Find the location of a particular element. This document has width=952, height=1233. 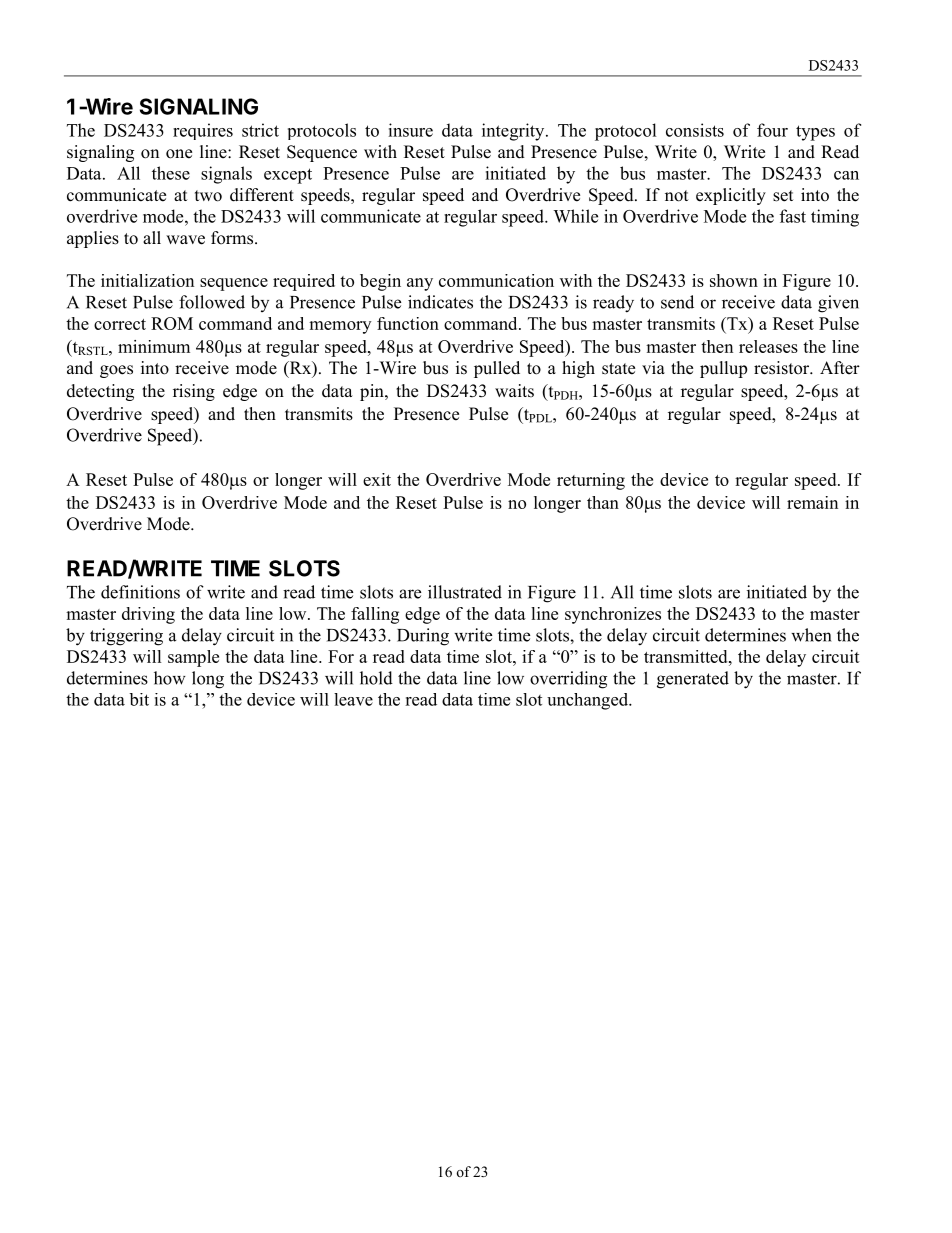

waits is located at coordinates (514, 391).
